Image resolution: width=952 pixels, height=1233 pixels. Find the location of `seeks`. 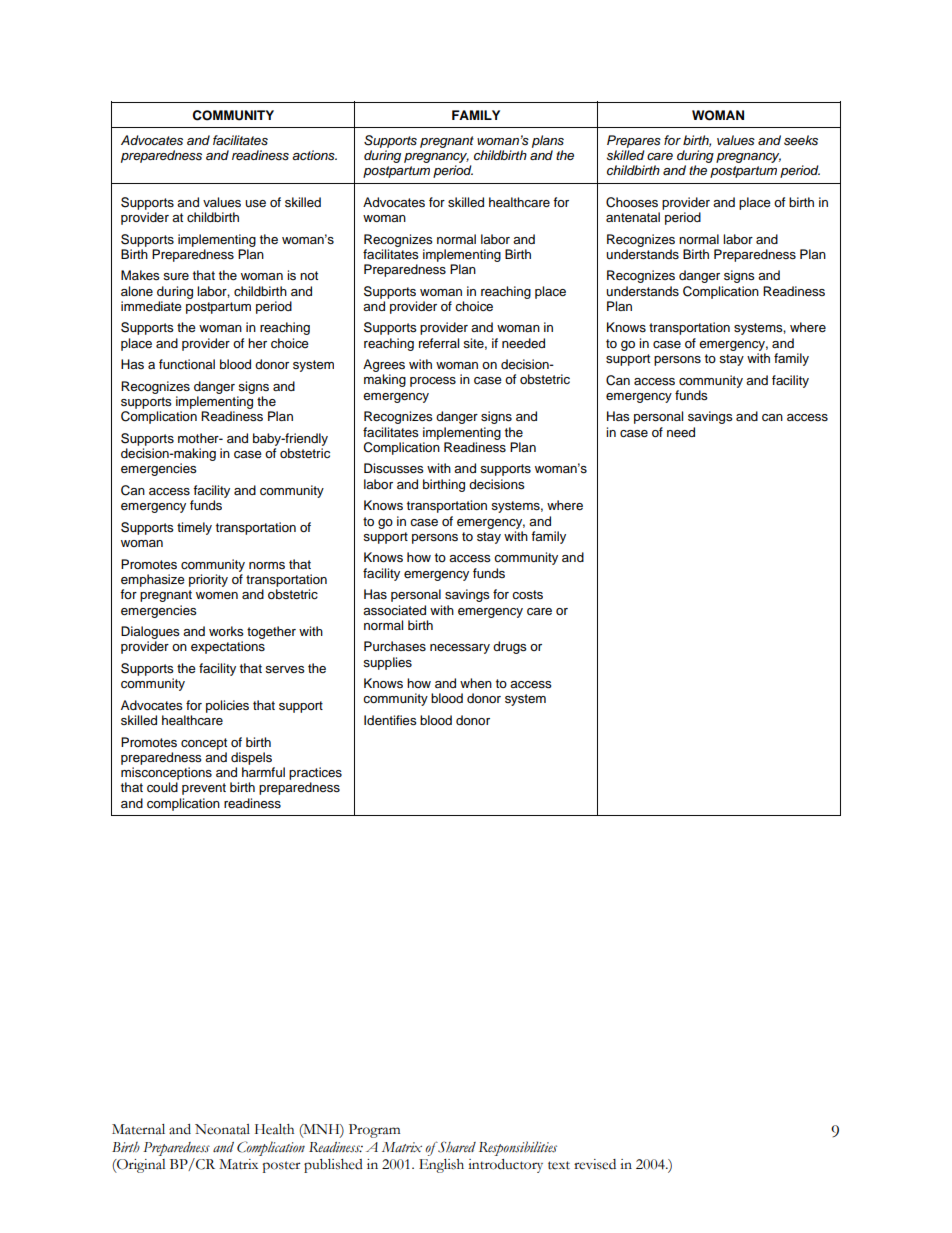

seeks is located at coordinates (801, 140).
